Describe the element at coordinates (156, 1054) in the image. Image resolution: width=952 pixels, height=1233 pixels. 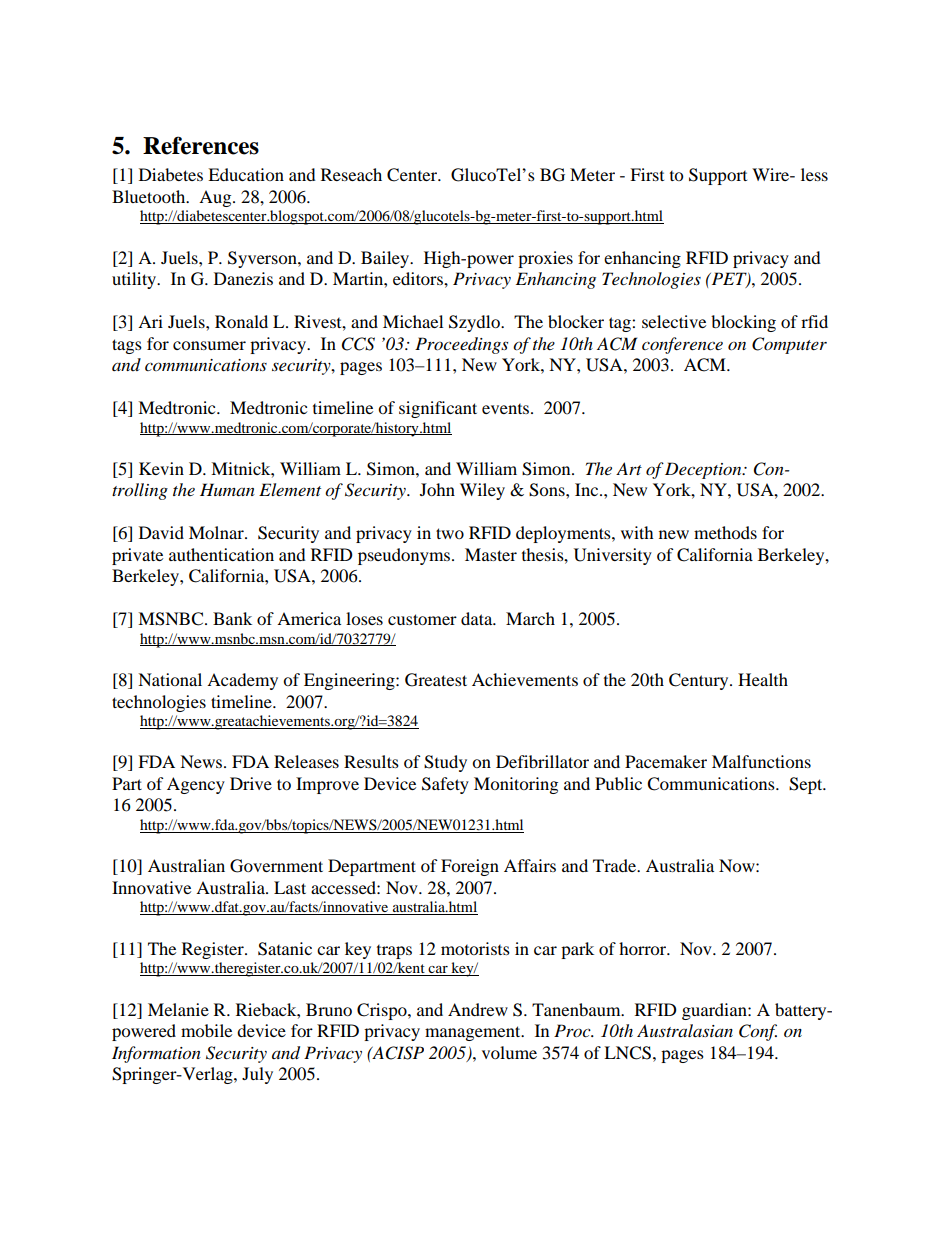
I see `Information` at that location.
